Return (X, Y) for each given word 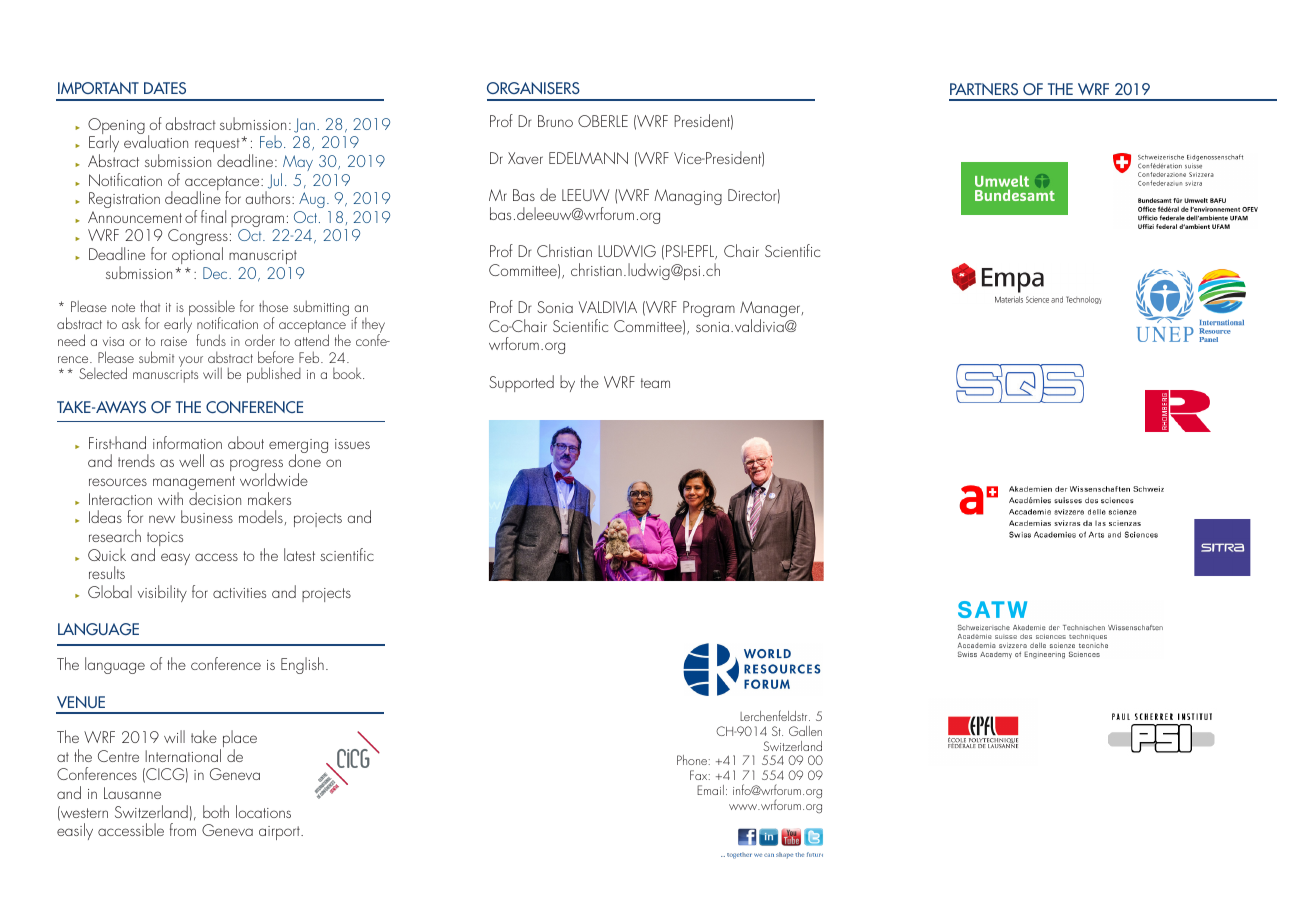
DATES (165, 88)
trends (136, 460)
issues (352, 444)
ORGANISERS (533, 88)
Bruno (555, 121)
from (183, 829)
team (655, 383)
